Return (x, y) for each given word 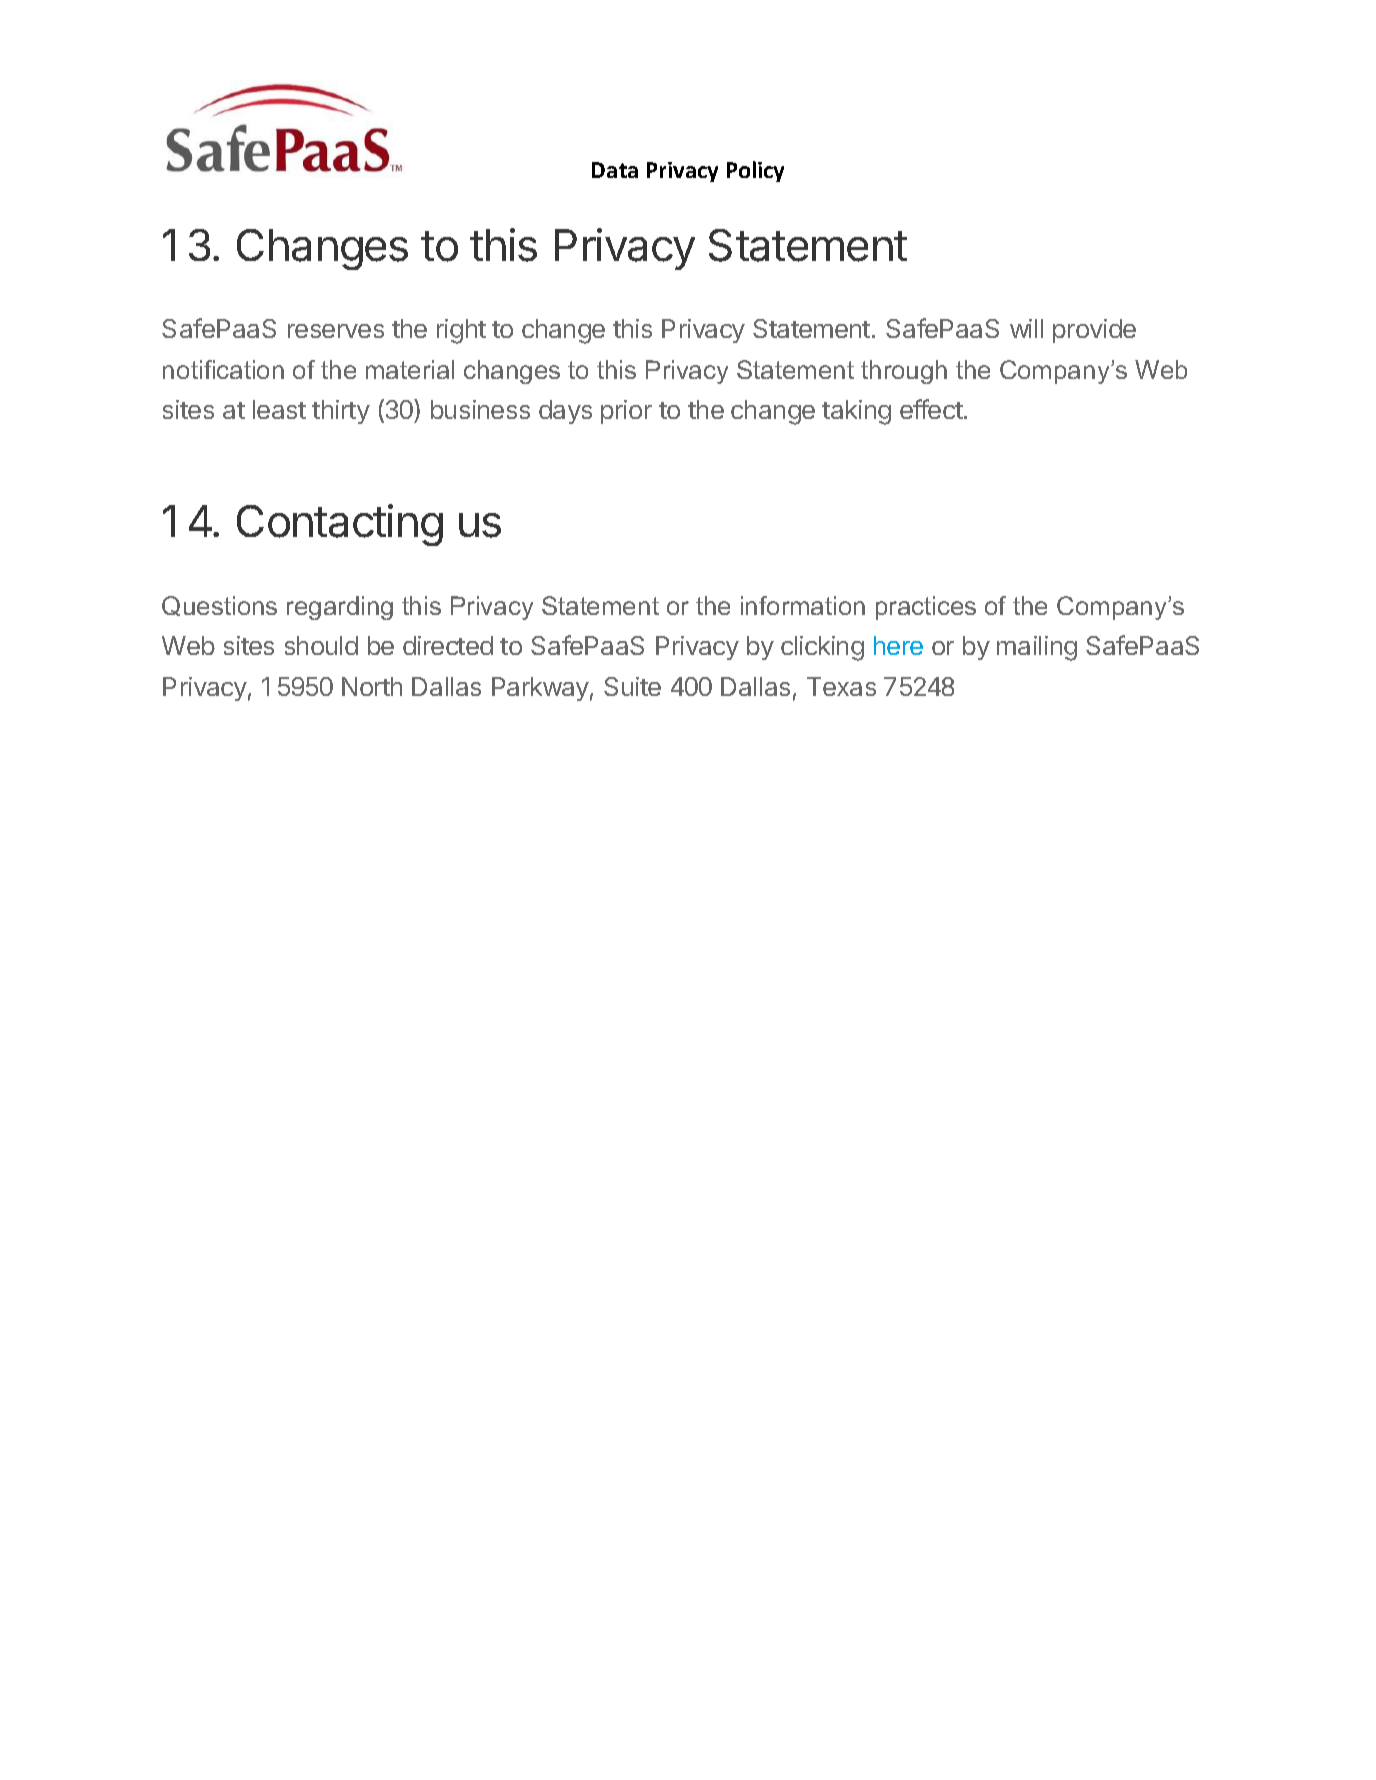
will (1026, 328)
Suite (632, 686)
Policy (755, 171)
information (803, 605)
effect (932, 409)
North (372, 686)
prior (626, 412)
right (461, 331)
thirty (341, 412)
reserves (336, 331)
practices (926, 608)
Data (615, 170)
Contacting (340, 525)
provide (1094, 331)
